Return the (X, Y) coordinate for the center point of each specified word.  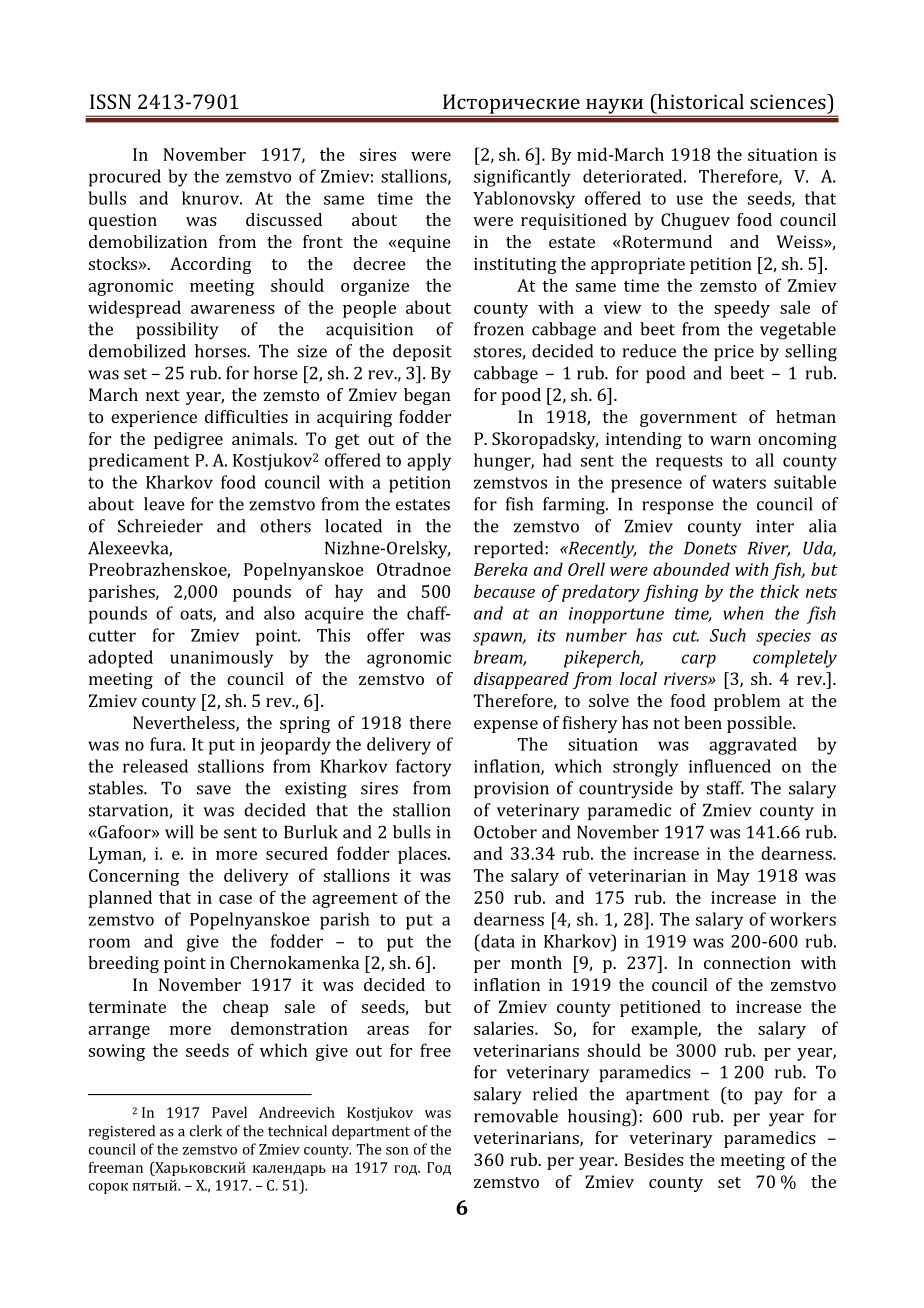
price (734, 353)
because (504, 591)
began (427, 396)
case (235, 899)
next (163, 395)
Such (728, 635)
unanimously (221, 659)
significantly (522, 178)
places (423, 855)
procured (125, 178)
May (733, 877)
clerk (206, 1131)
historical (699, 101)
